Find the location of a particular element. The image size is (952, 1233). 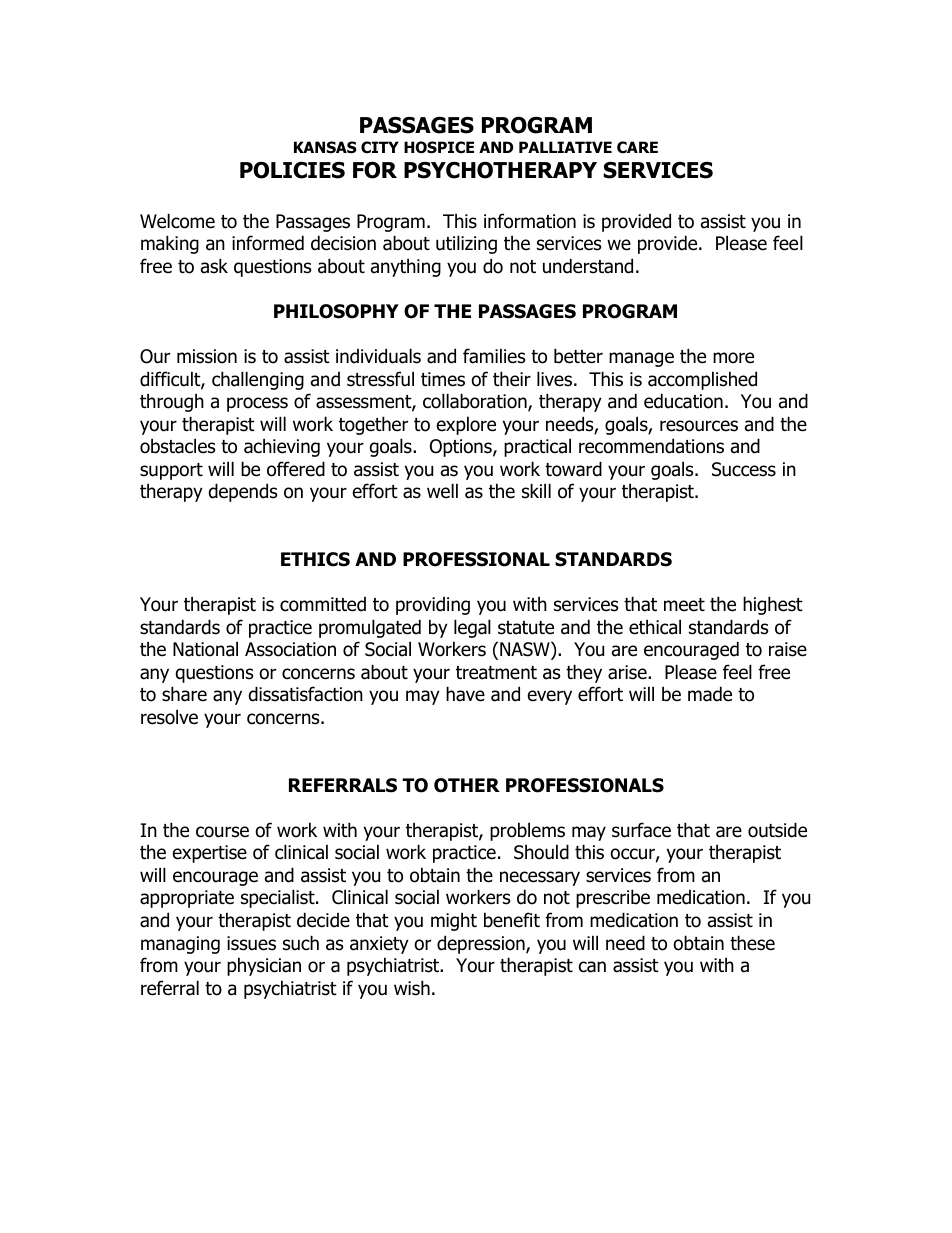

have is located at coordinates (465, 694).
